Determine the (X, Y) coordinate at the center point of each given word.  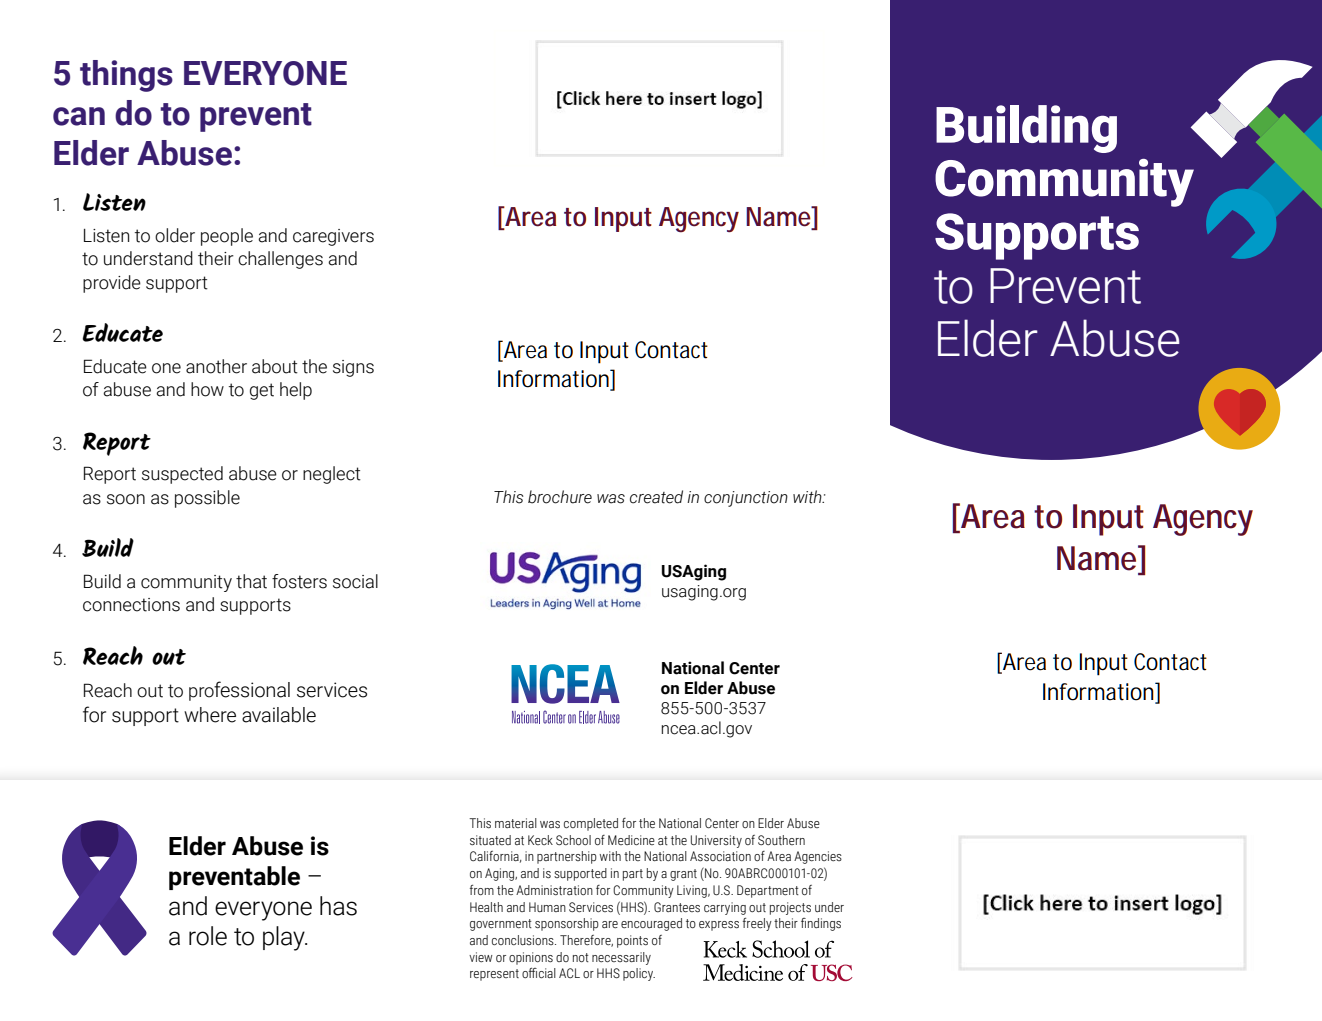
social (355, 581)
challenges (280, 260)
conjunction (746, 499)
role (208, 936)
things (126, 76)
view (481, 957)
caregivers (333, 237)
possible (207, 499)
